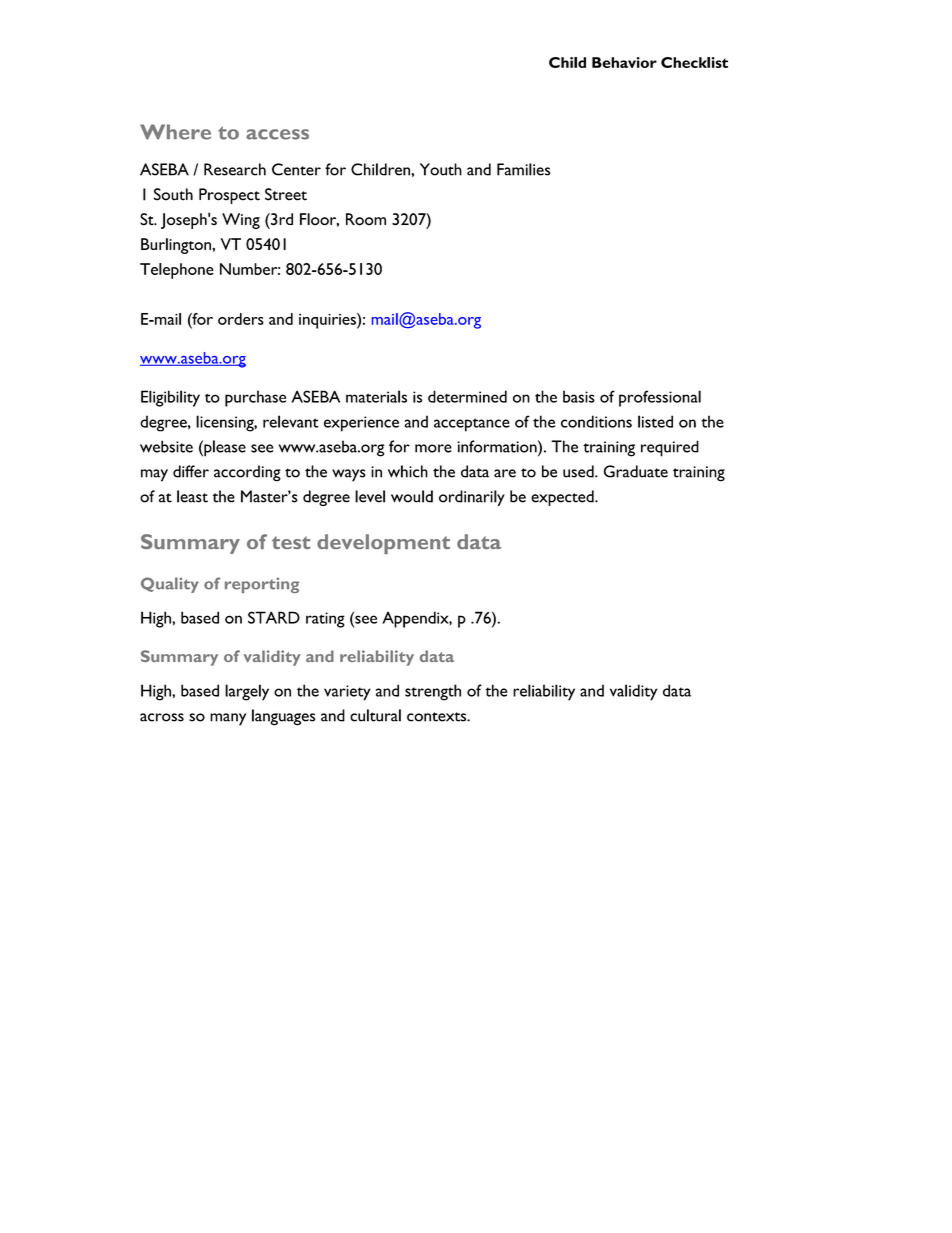  I want to click on Where, so click(175, 132).
